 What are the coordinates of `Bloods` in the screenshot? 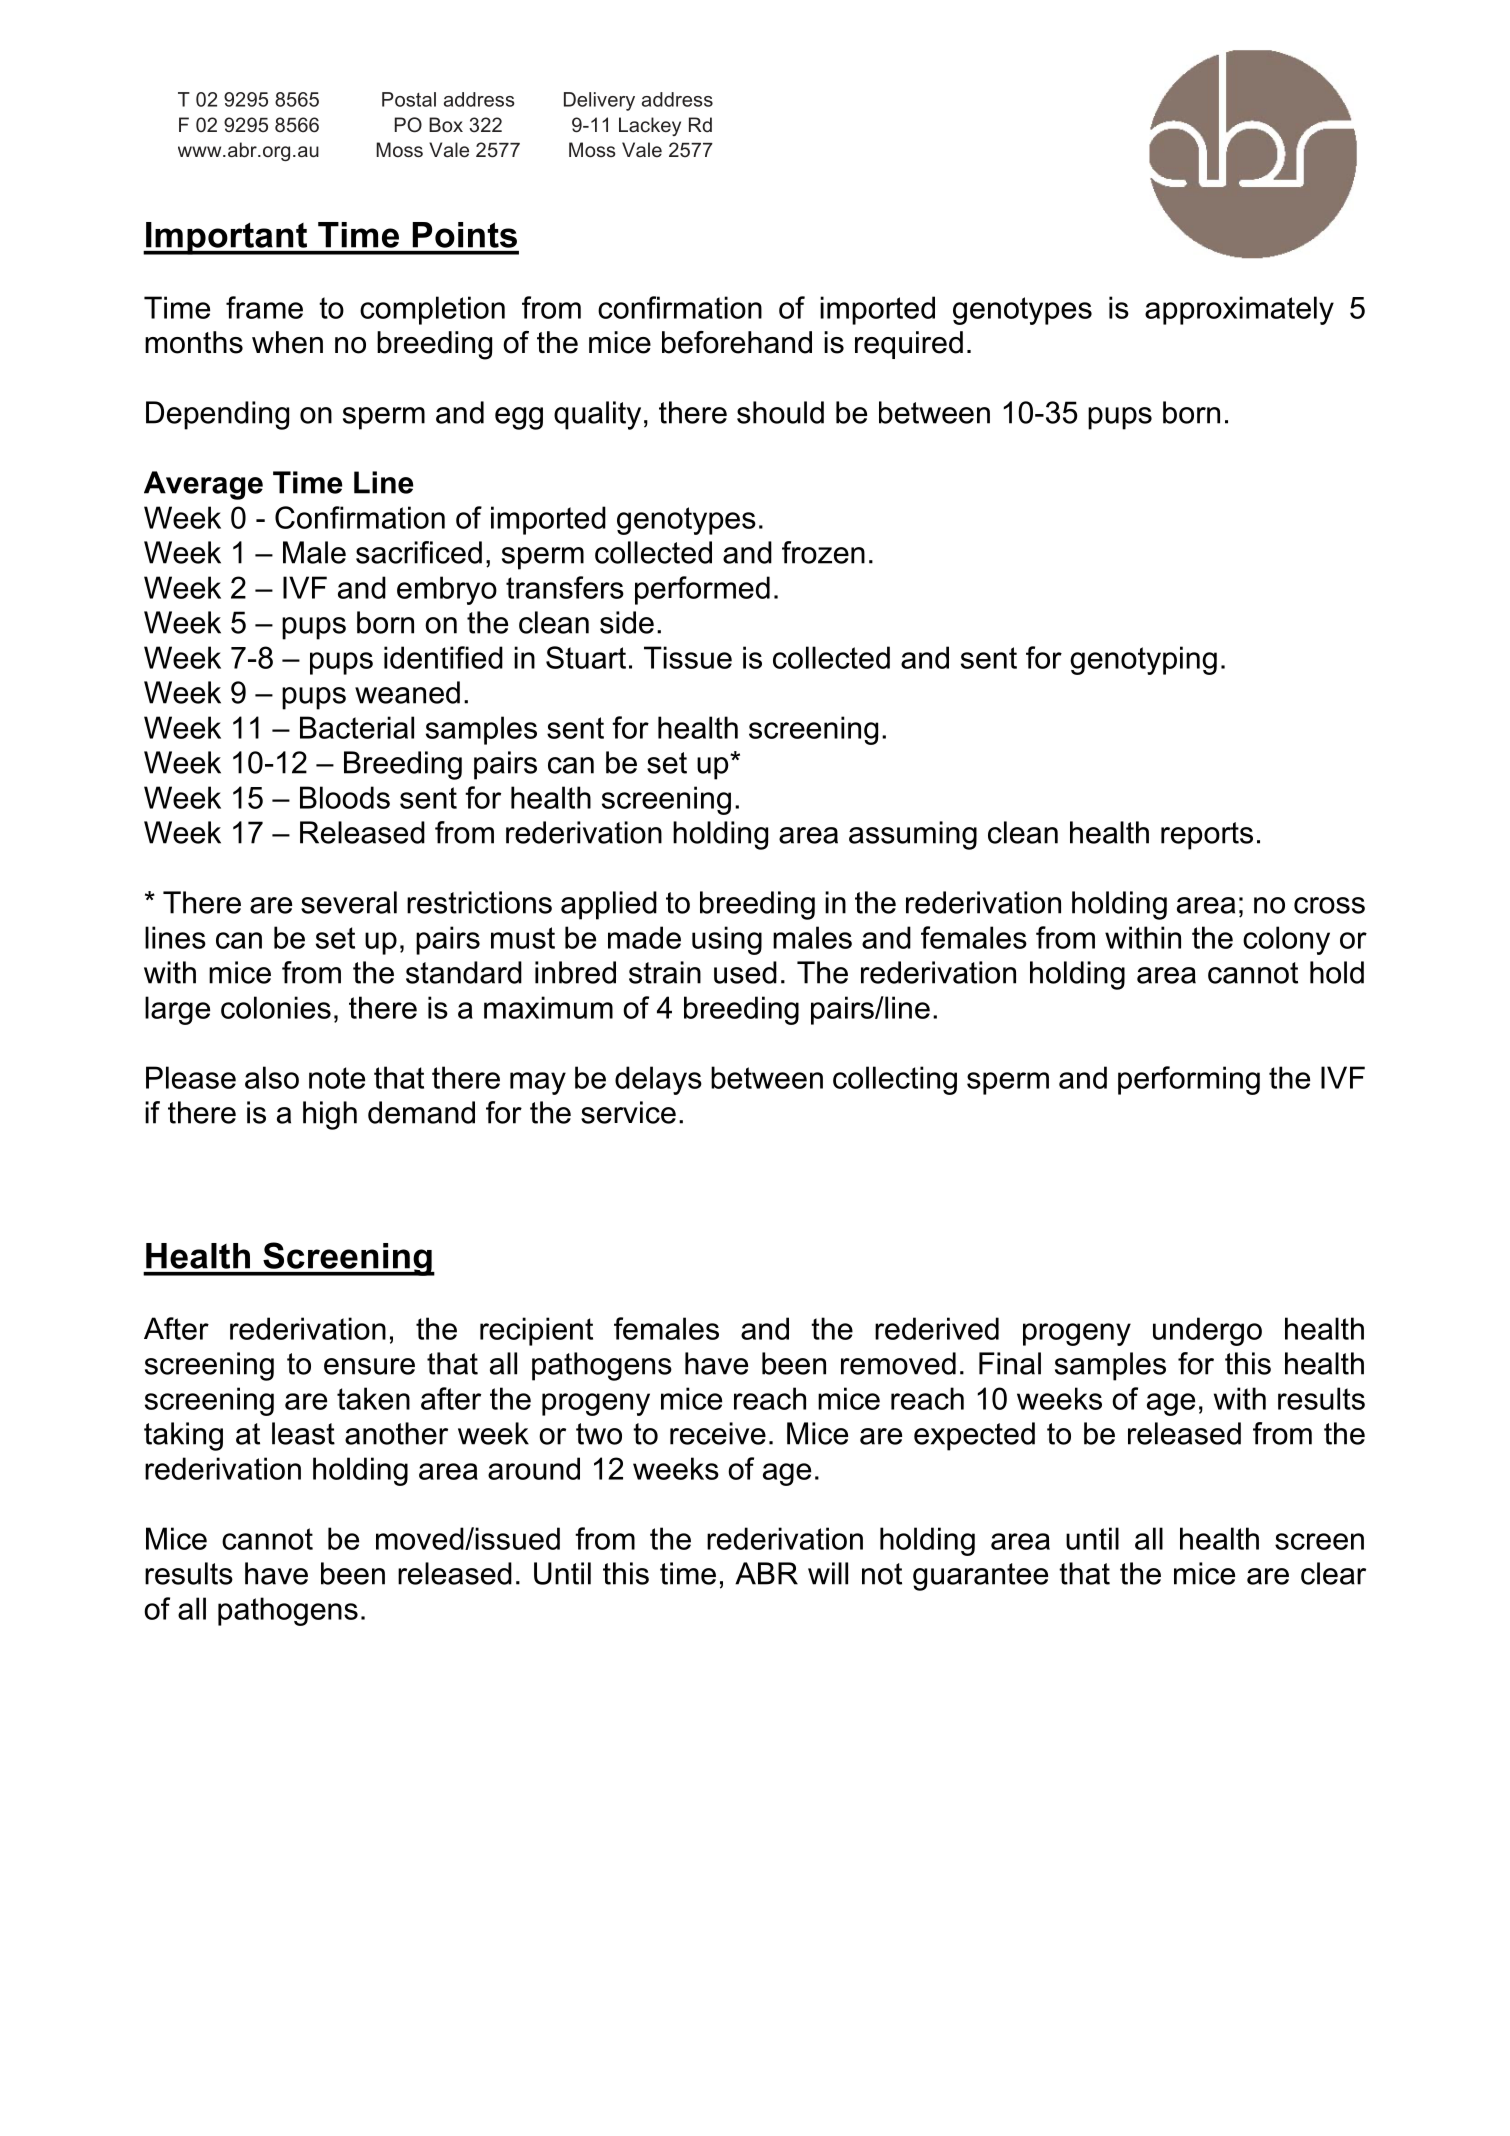 It's located at (345, 797).
